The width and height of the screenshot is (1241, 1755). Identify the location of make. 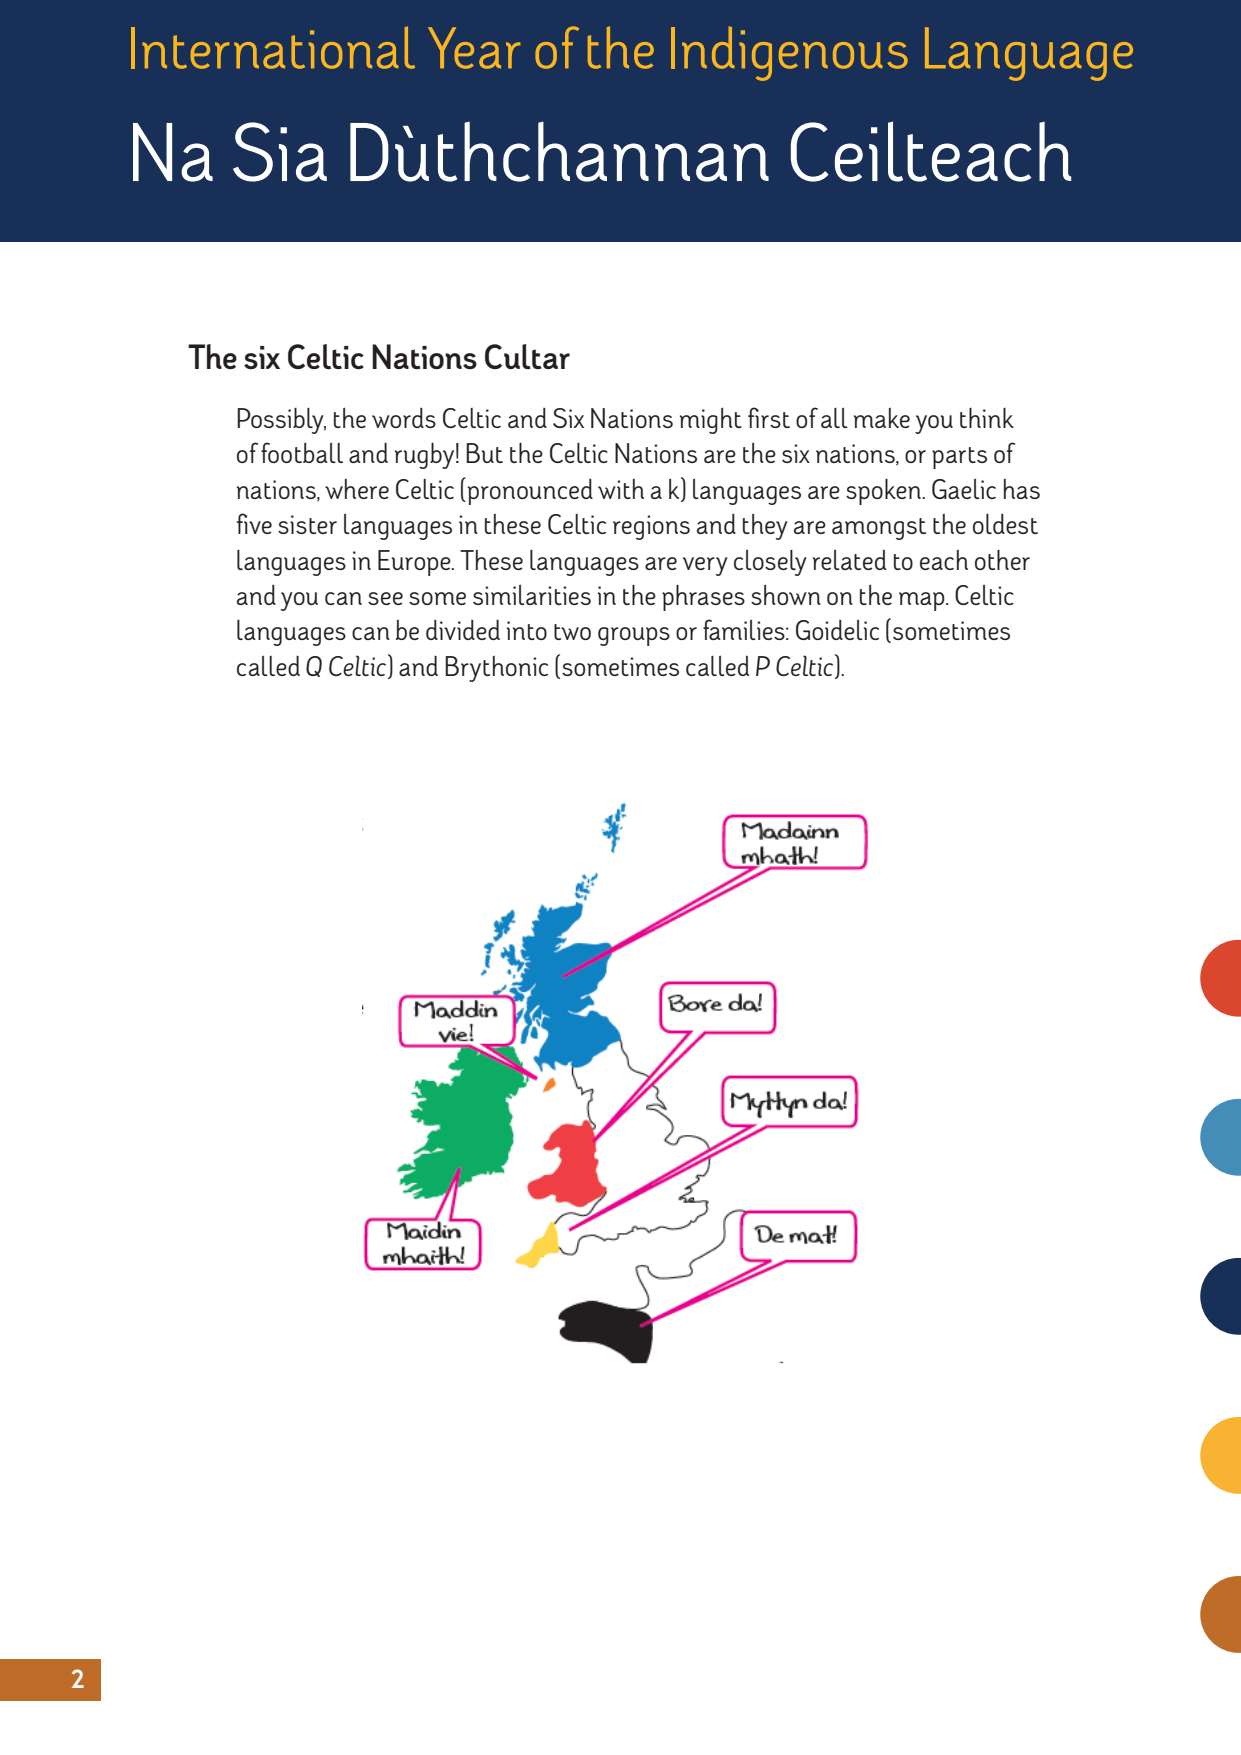
(882, 418).
